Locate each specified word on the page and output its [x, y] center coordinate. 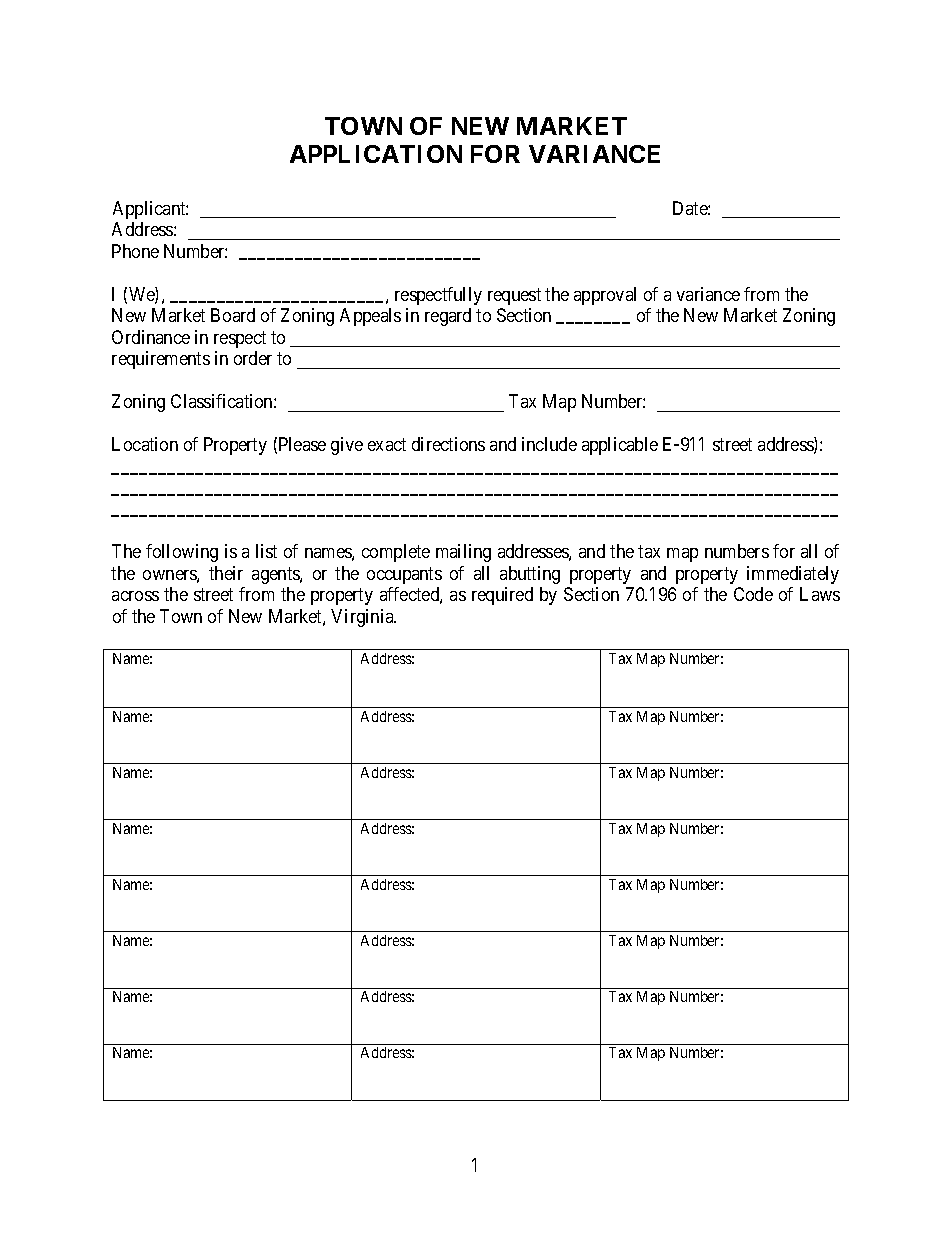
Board [233, 315]
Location [145, 444]
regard [448, 317]
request [514, 296]
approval [605, 296]
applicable [620, 446]
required [502, 596]
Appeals [370, 317]
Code [753, 594]
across [135, 596]
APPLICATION [376, 154]
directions [448, 444]
